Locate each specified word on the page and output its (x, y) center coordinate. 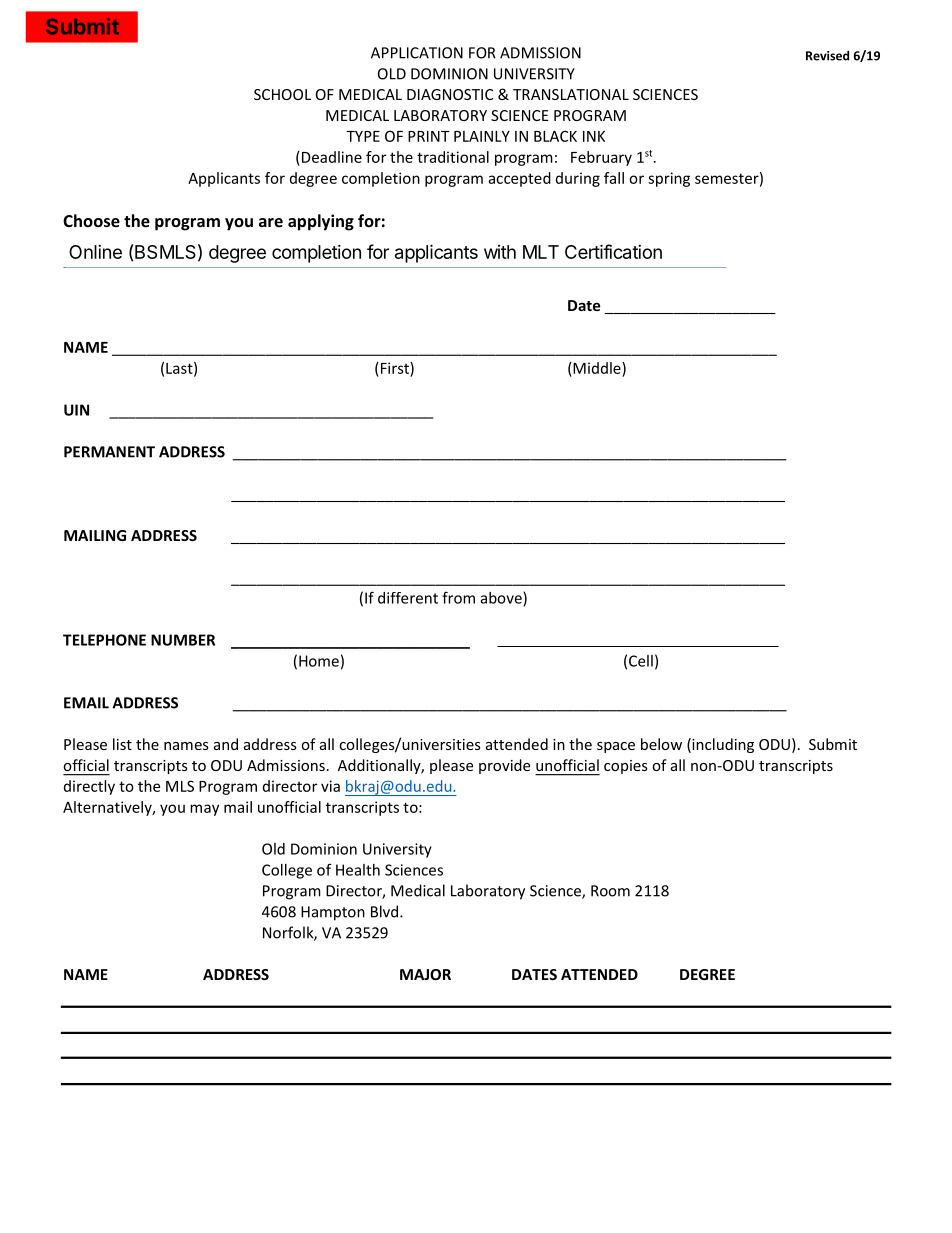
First (394, 368)
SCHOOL (282, 94)
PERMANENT (109, 452)
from (458, 597)
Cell (641, 661)
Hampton (333, 913)
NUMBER (183, 640)
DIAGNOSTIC (450, 94)
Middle (597, 368)
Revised (827, 55)
